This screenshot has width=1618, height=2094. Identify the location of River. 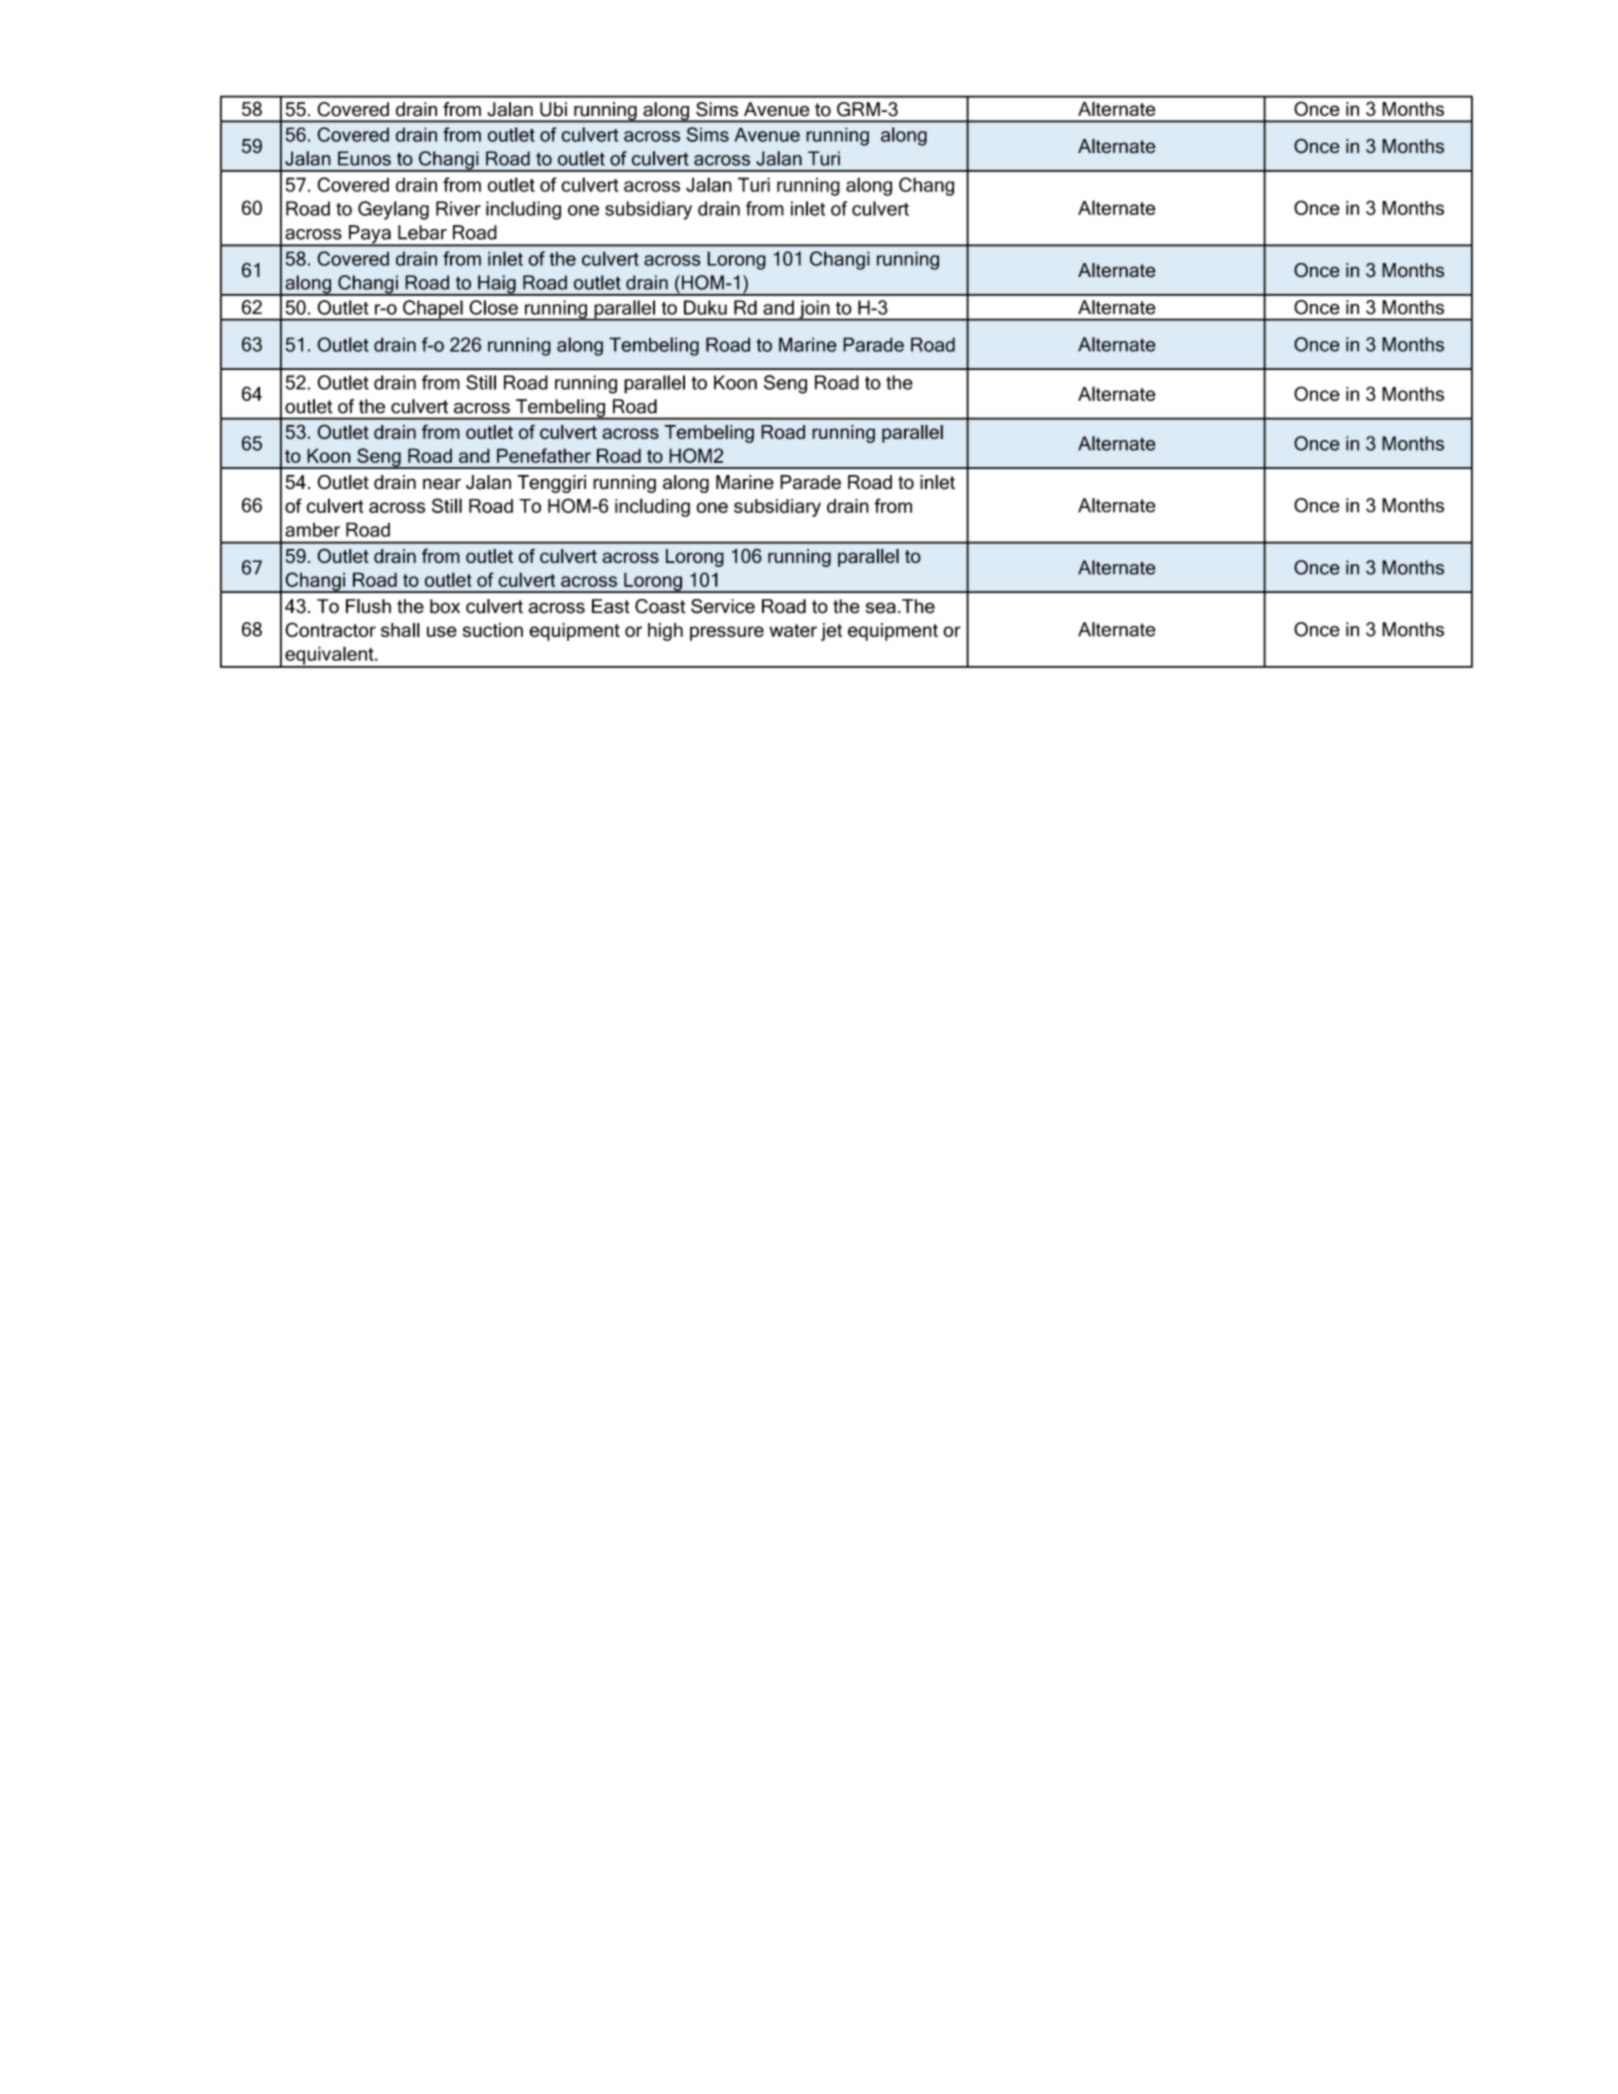
(458, 208).
